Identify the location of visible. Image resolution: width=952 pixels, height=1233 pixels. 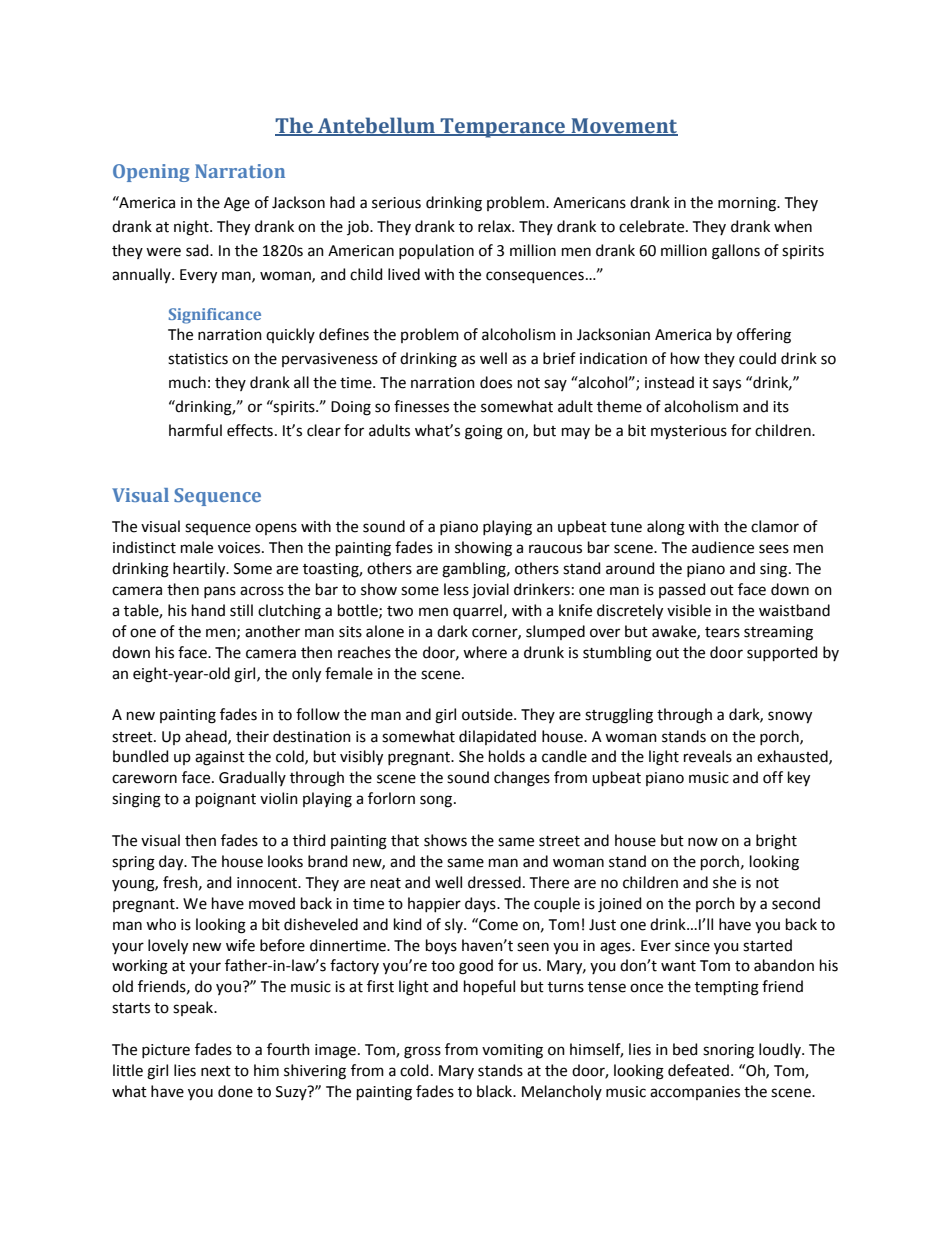
(689, 610).
